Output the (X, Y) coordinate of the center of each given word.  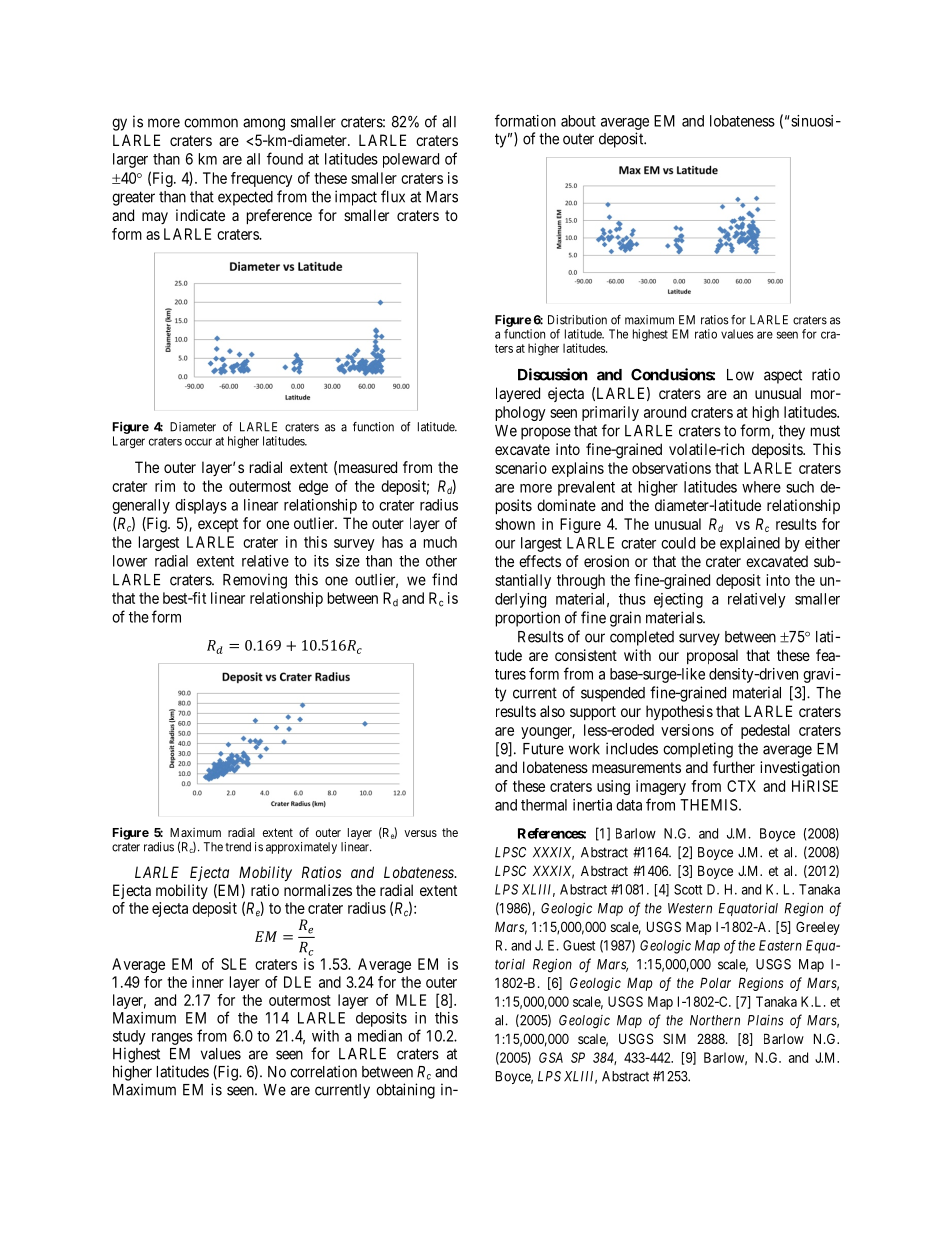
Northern (715, 1020)
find (444, 579)
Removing (255, 581)
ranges (172, 1039)
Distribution (577, 320)
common (211, 123)
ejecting (678, 600)
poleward (411, 160)
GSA (551, 1057)
